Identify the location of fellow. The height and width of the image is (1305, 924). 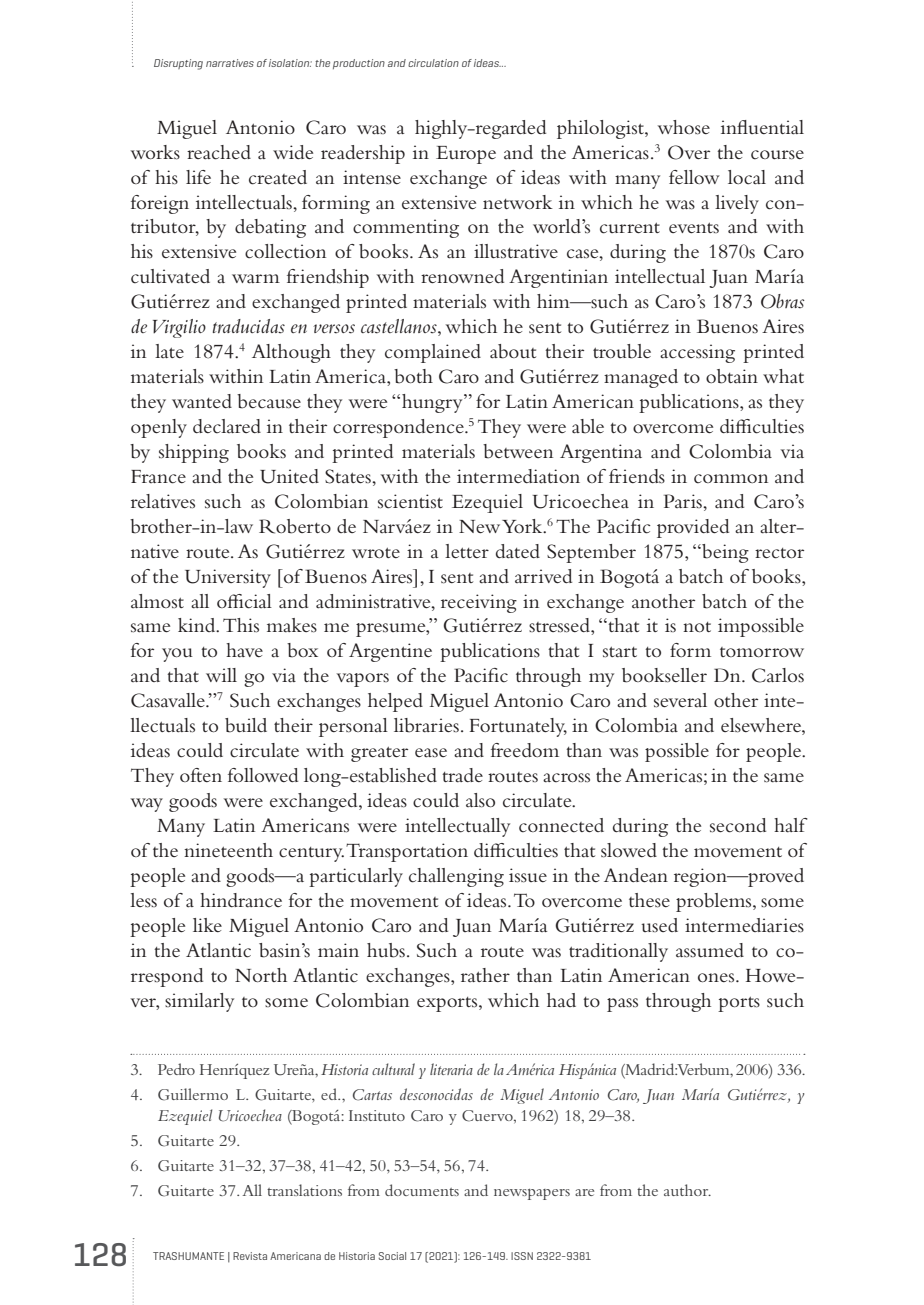
(694, 177).
